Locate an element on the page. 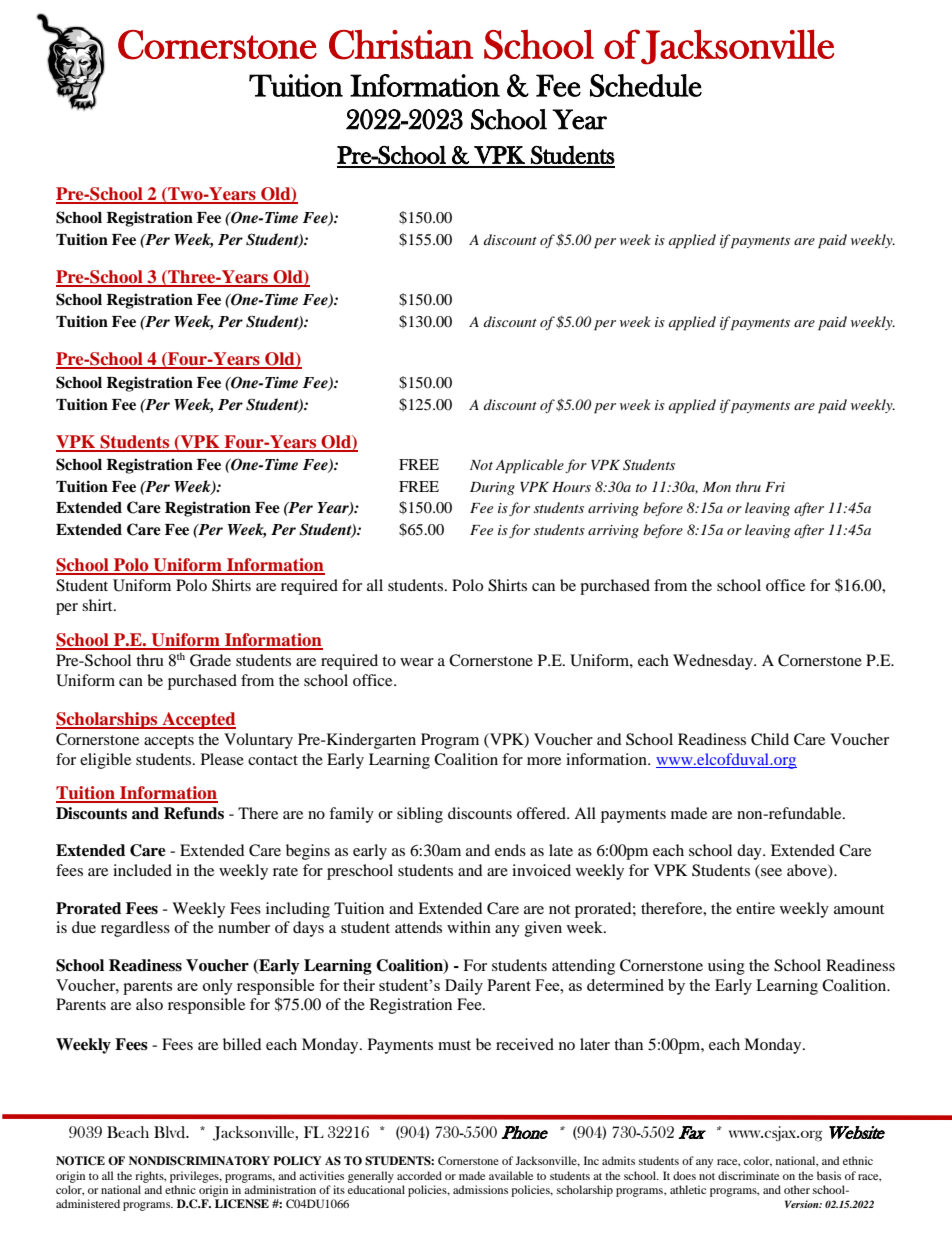 This image has height=1233, width=952. Schedule is located at coordinates (646, 85).
